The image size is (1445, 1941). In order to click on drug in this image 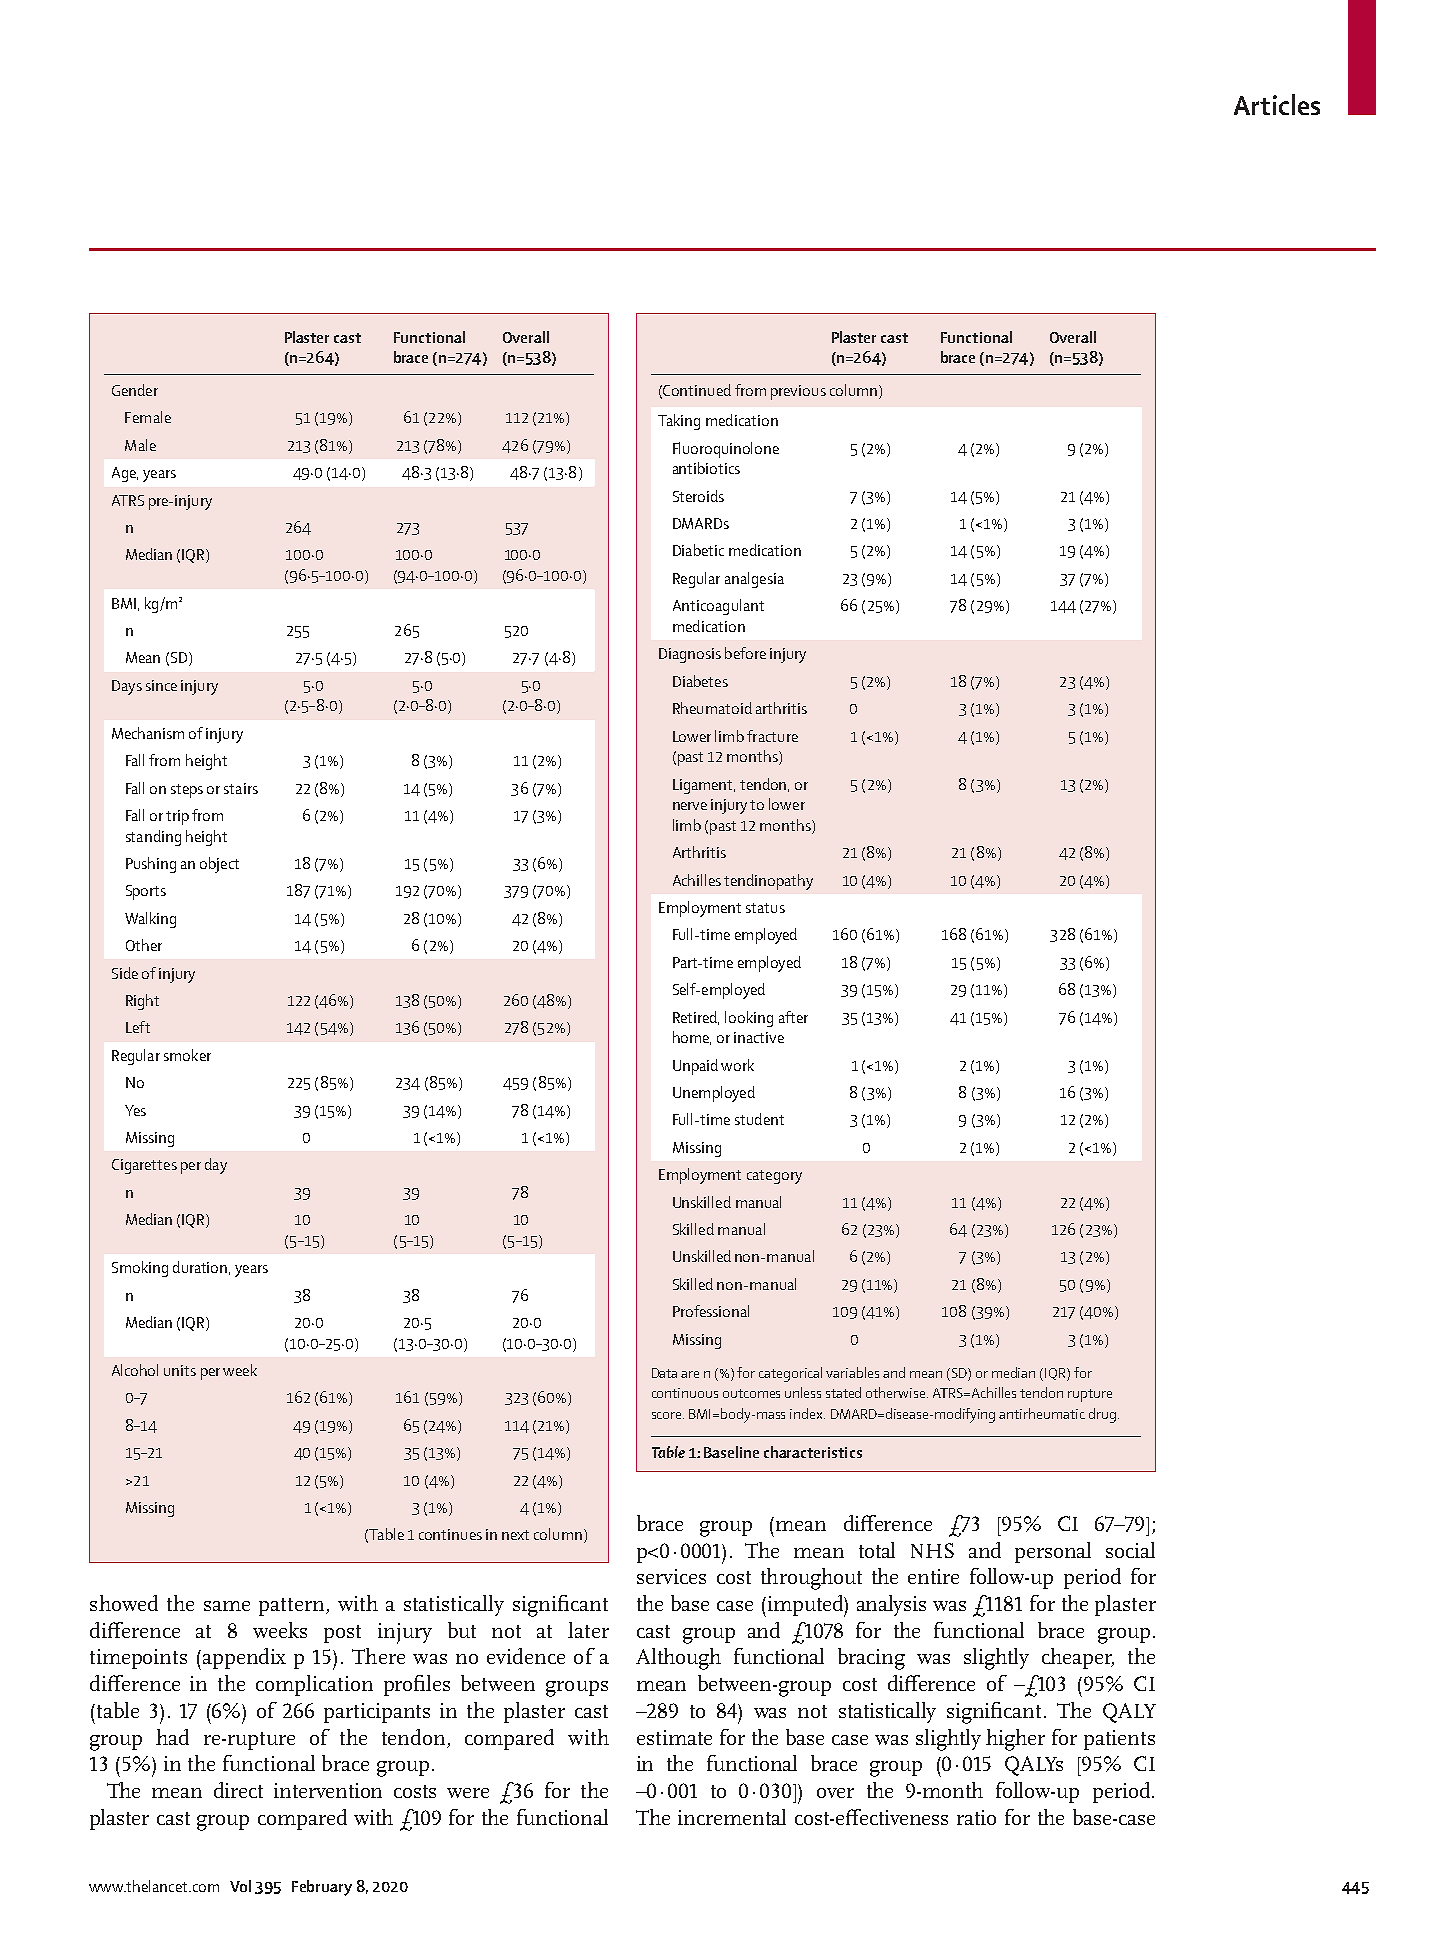, I will do `click(1102, 1415)`.
